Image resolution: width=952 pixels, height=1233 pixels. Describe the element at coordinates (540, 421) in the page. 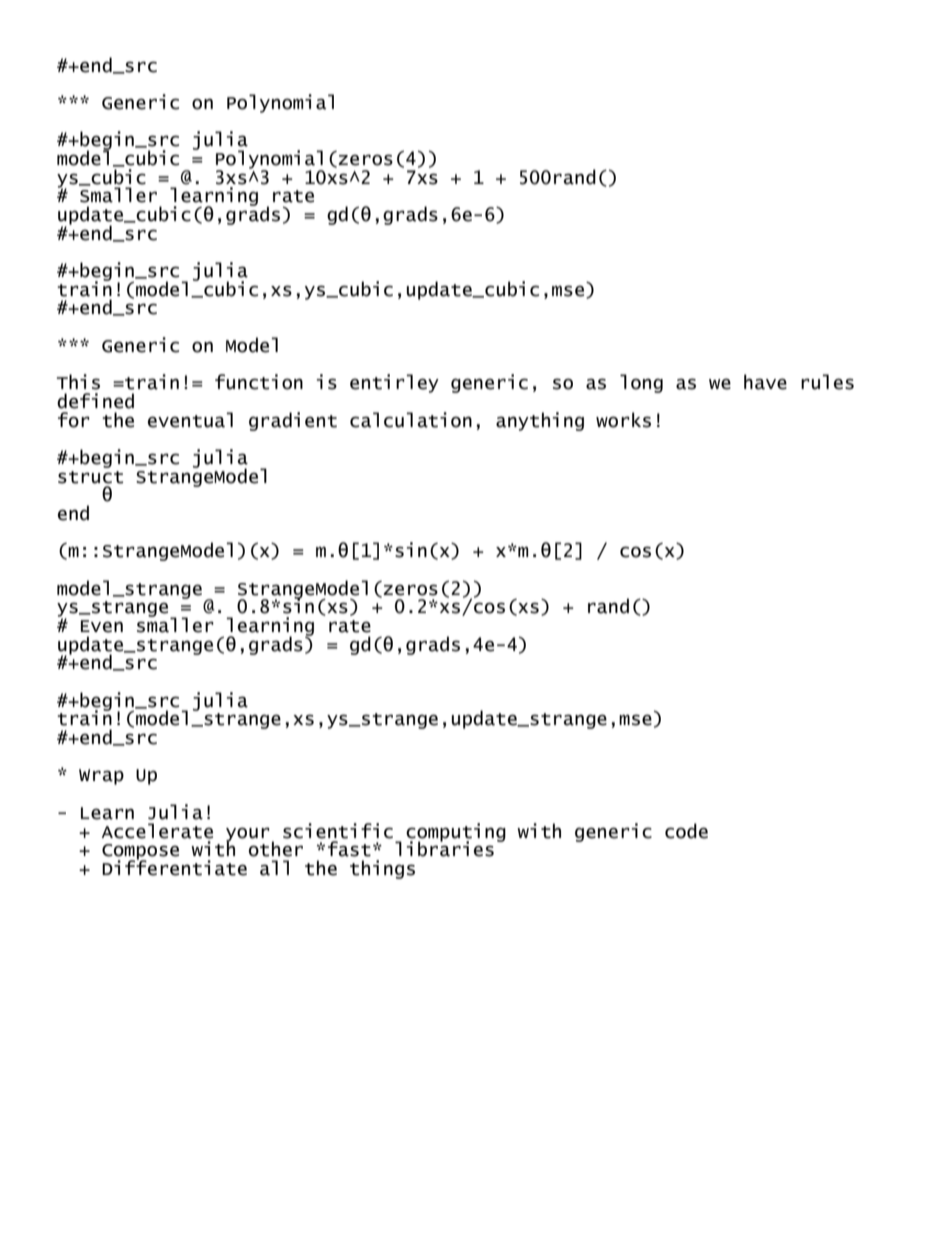

I see `anything` at that location.
